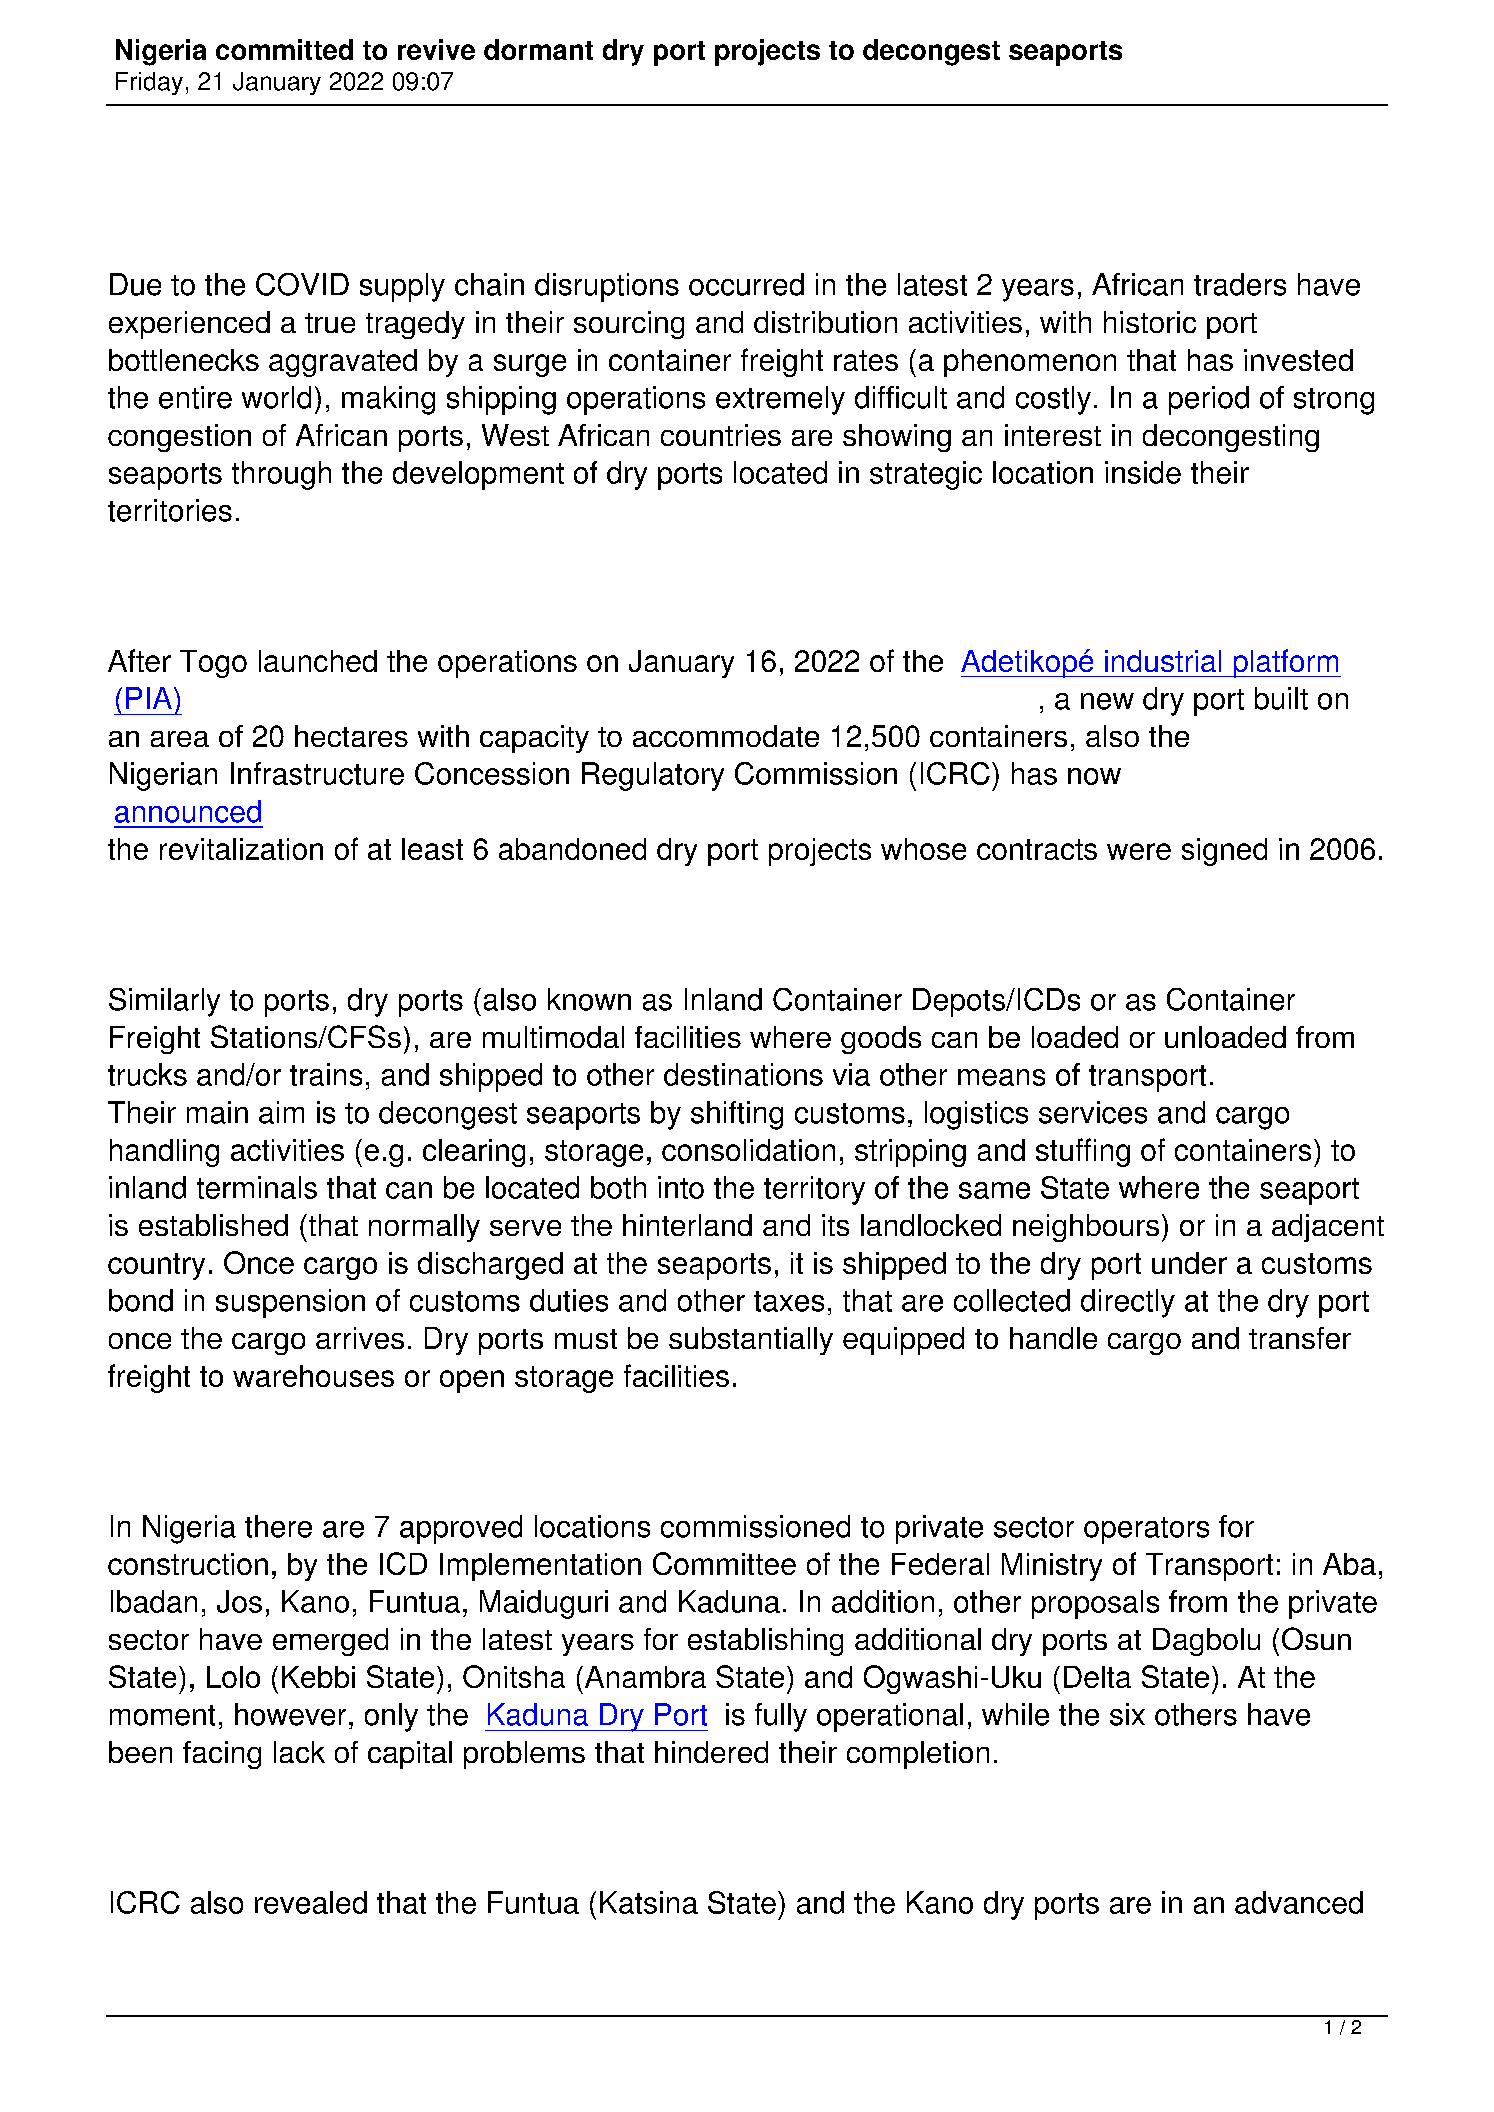 The width and height of the page is (1494, 2112). Describe the element at coordinates (1163, 661) in the page. I see `industrial` at that location.
